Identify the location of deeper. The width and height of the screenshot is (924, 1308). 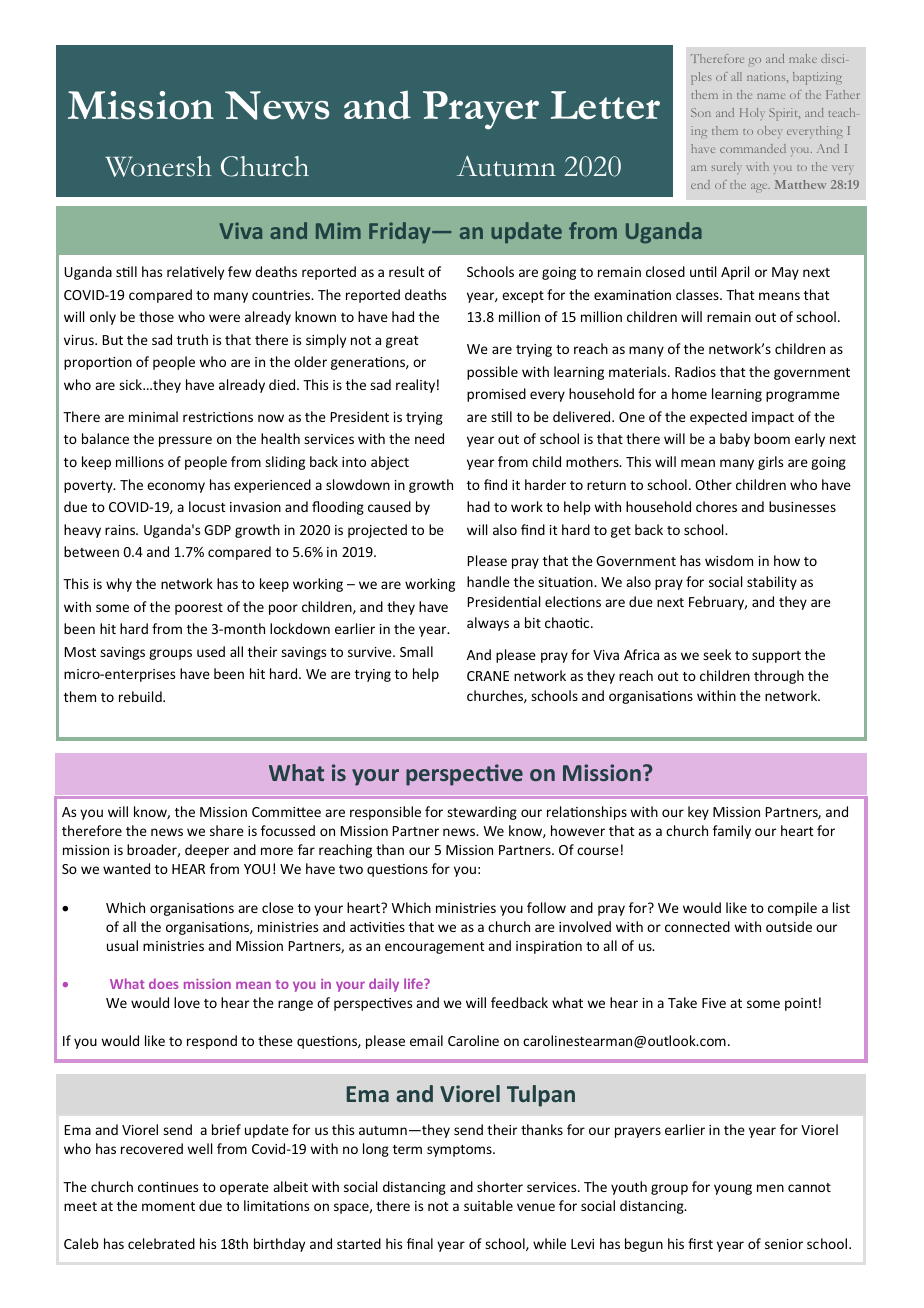
(207, 851).
